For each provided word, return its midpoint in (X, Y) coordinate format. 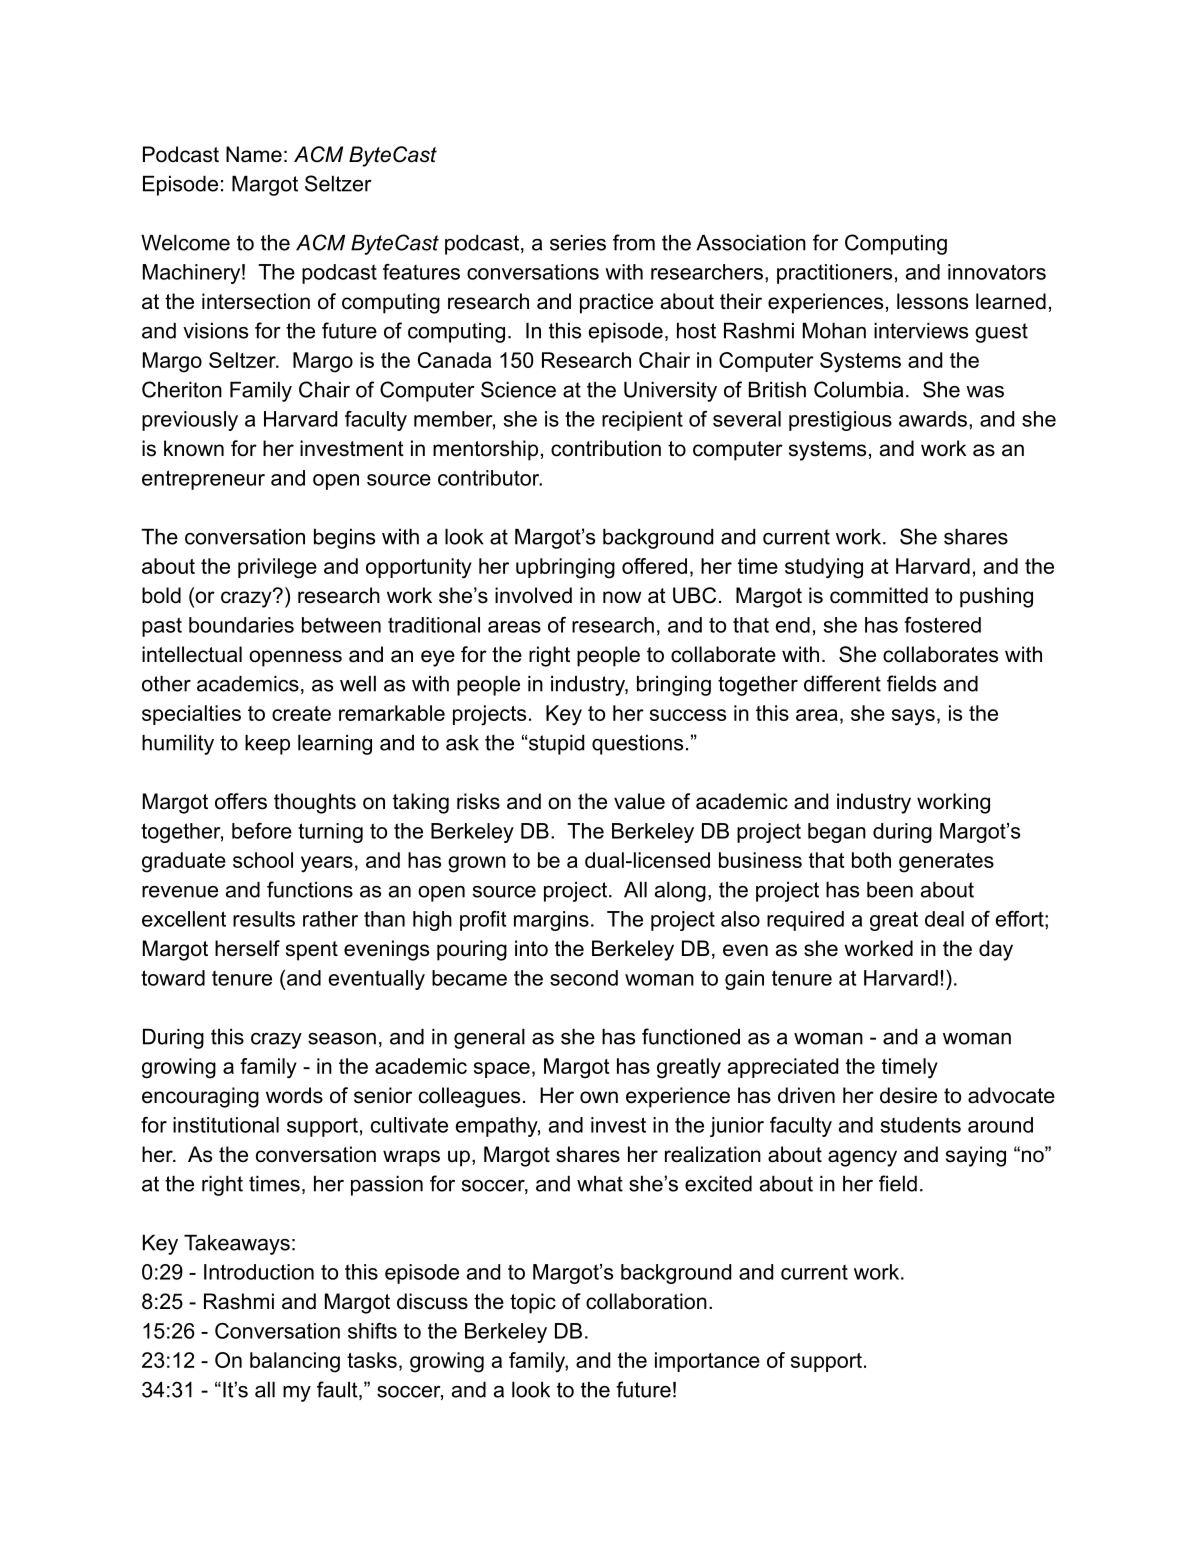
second (584, 978)
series (578, 243)
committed (879, 595)
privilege (277, 568)
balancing (295, 1362)
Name (254, 154)
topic (533, 1303)
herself (247, 948)
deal (944, 919)
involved (533, 595)
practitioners (834, 274)
